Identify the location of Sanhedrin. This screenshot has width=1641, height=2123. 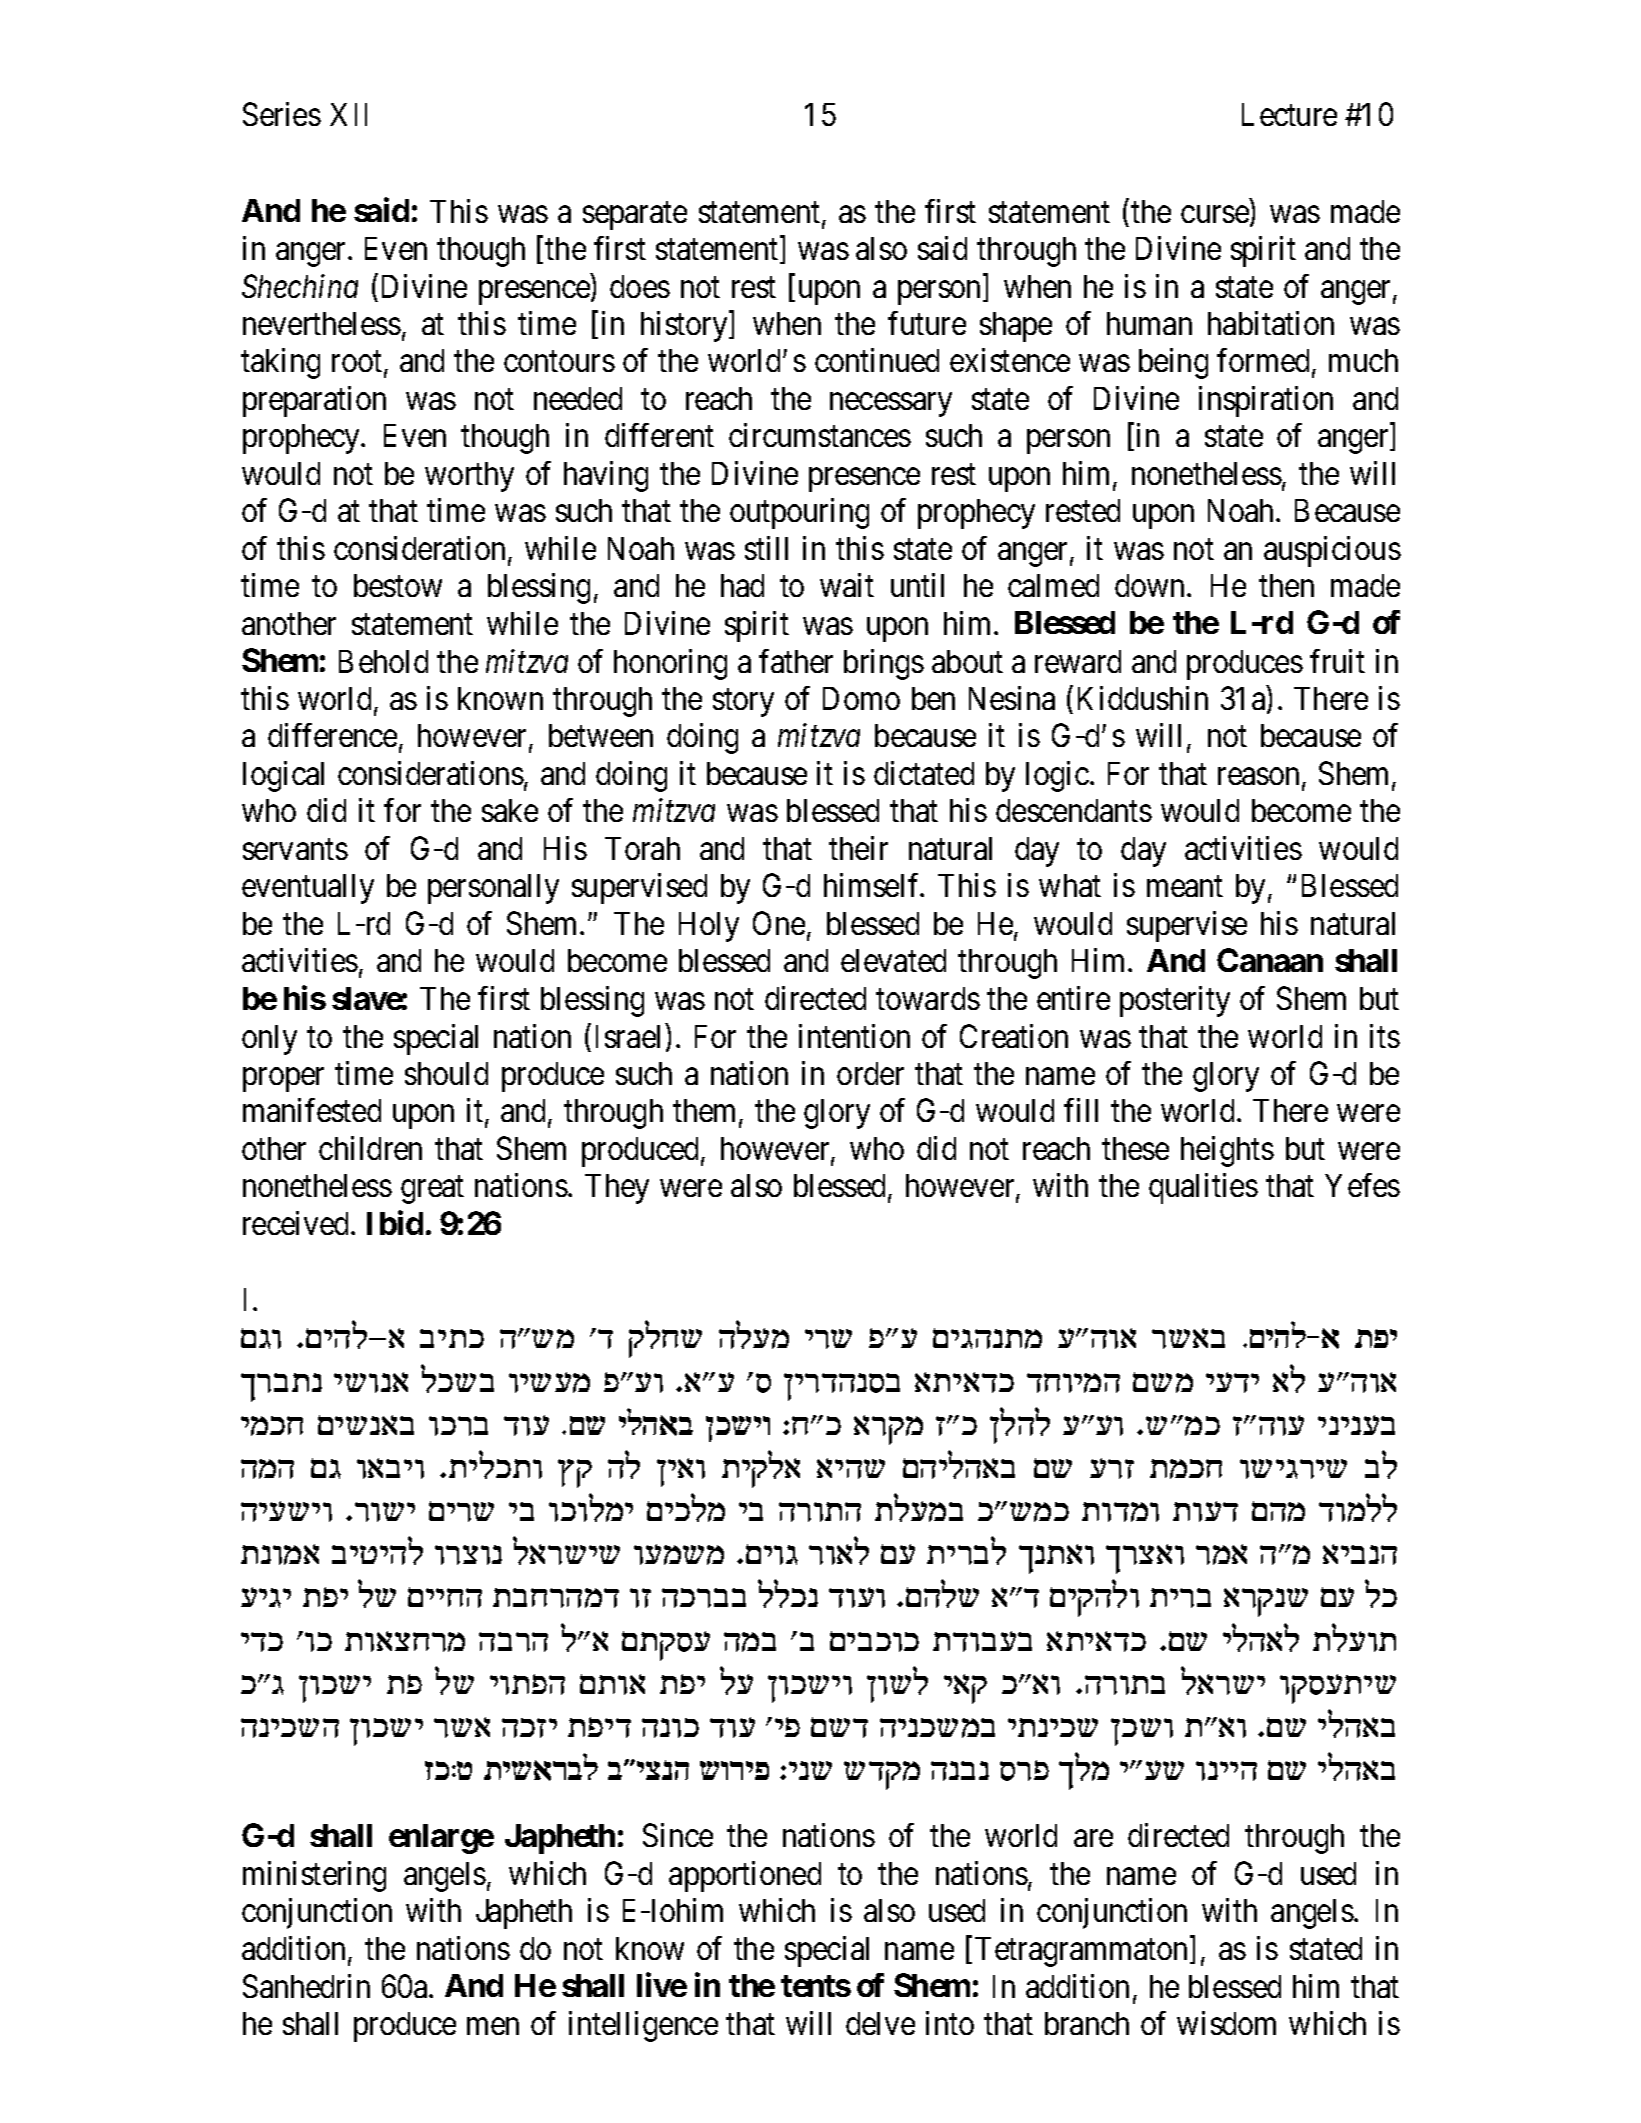
(306, 1986).
